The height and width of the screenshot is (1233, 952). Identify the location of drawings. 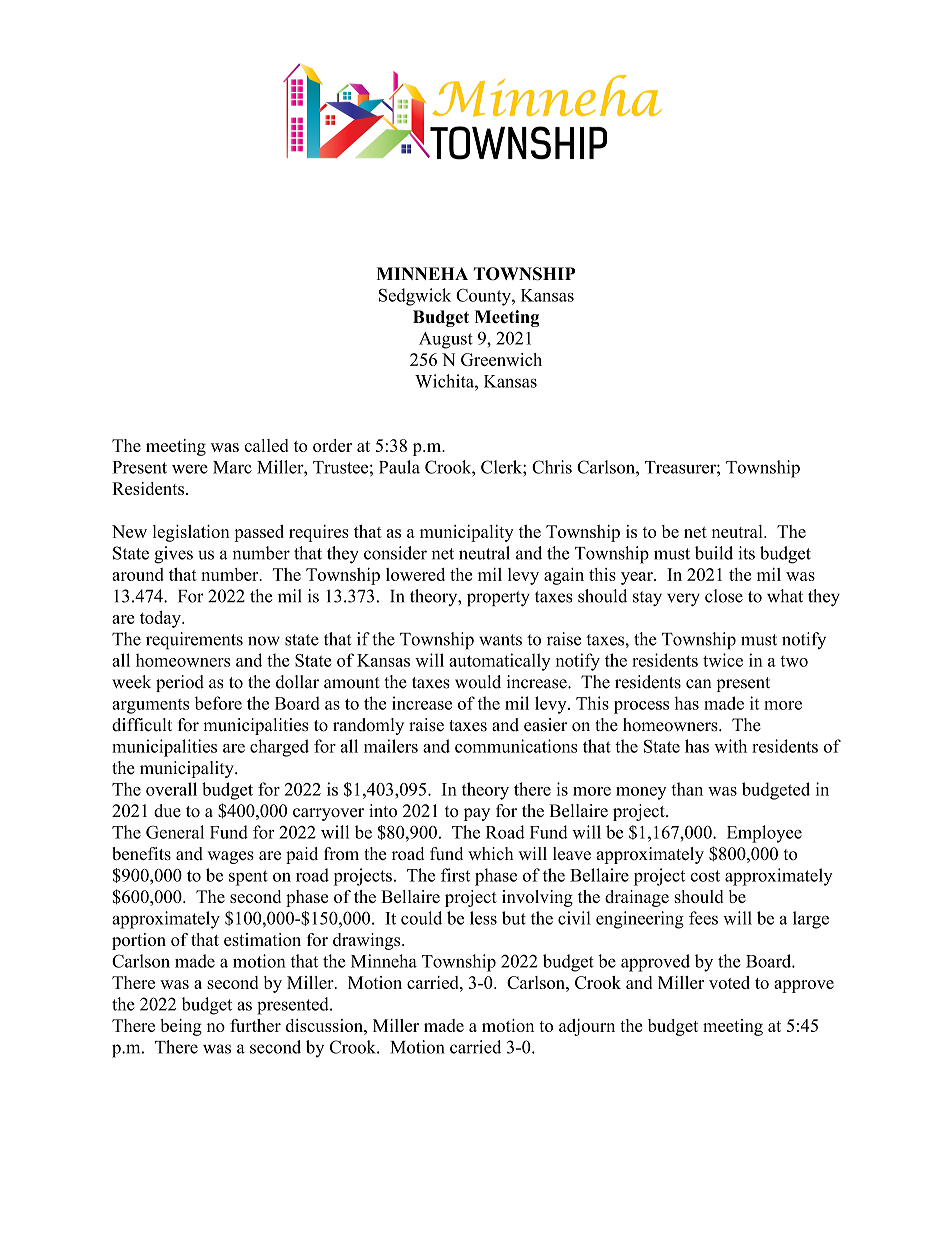
(368, 941).
